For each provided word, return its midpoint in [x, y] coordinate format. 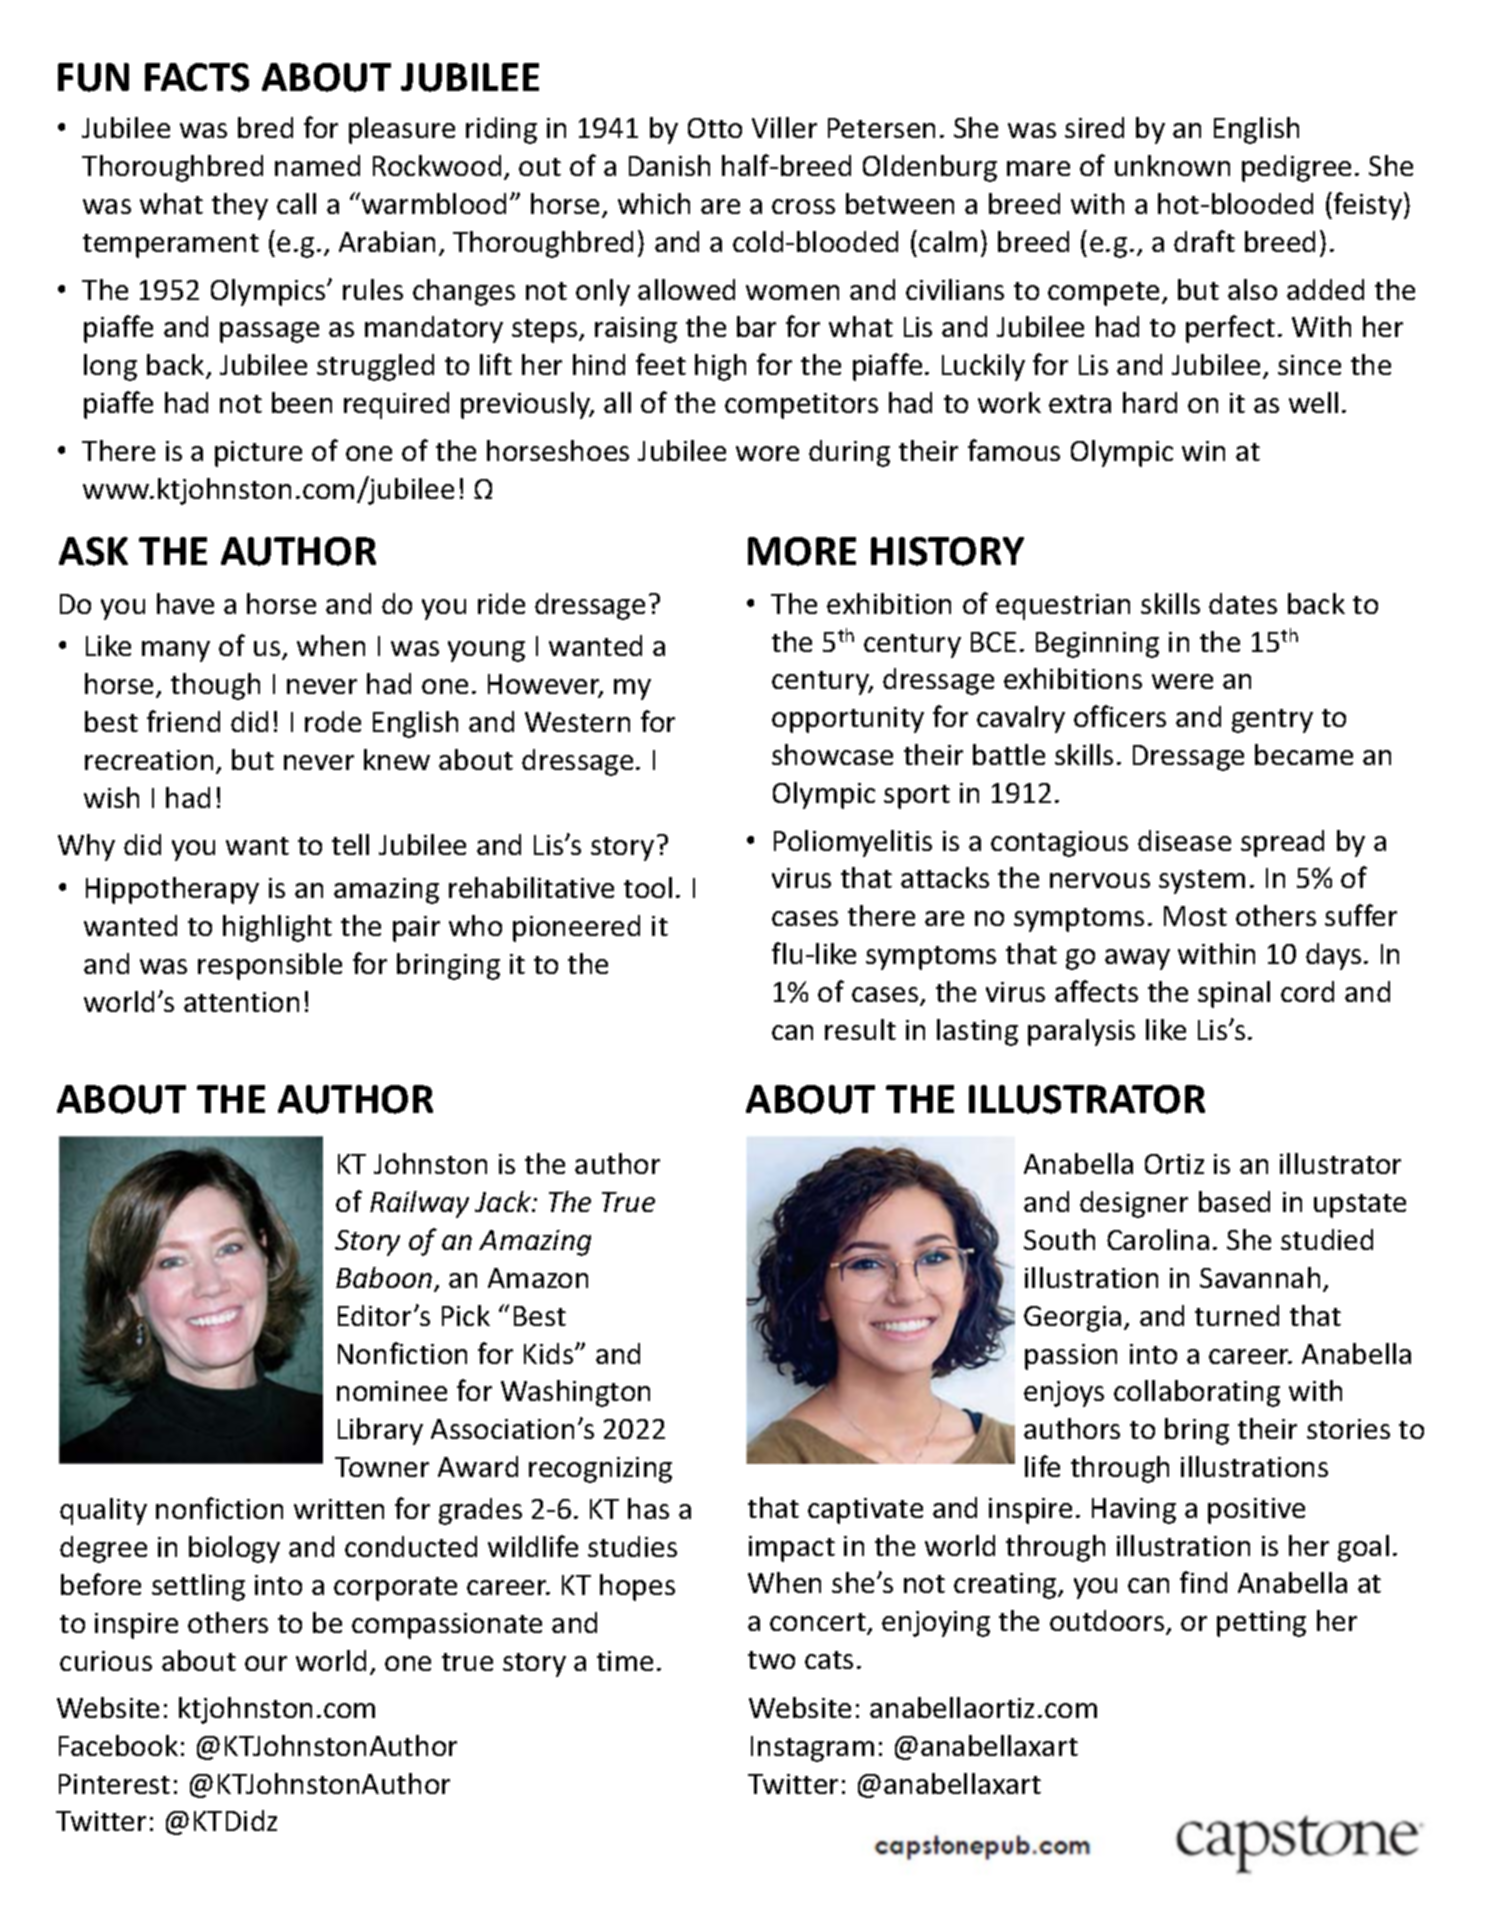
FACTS [197, 77]
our [266, 1663]
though [215, 686]
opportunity [848, 720]
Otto [715, 128]
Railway [419, 1204]
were [1182, 681]
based [1234, 1201]
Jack [504, 1201]
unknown [1172, 165]
